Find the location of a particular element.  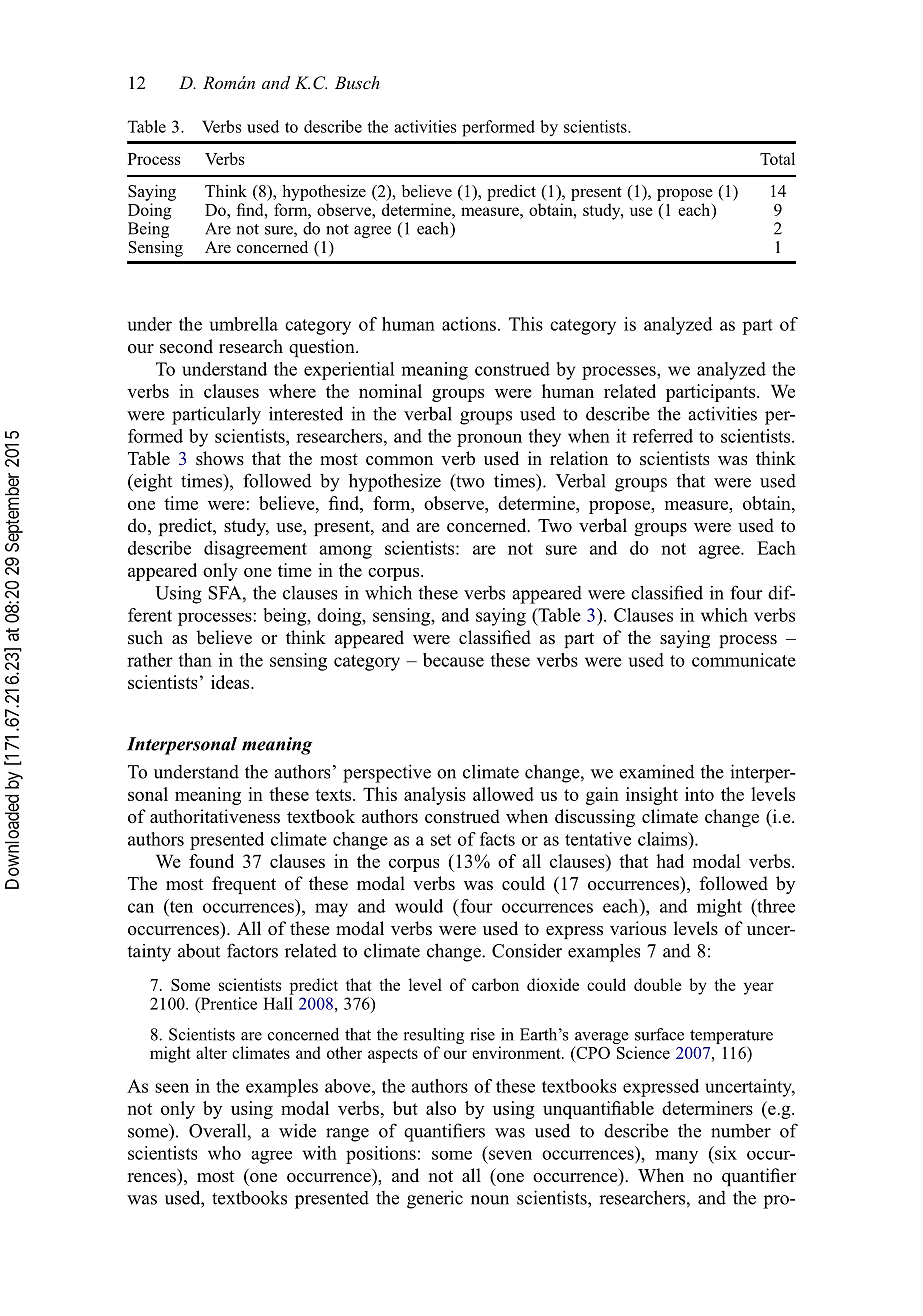

authoritativeness is located at coordinates (215, 816).
